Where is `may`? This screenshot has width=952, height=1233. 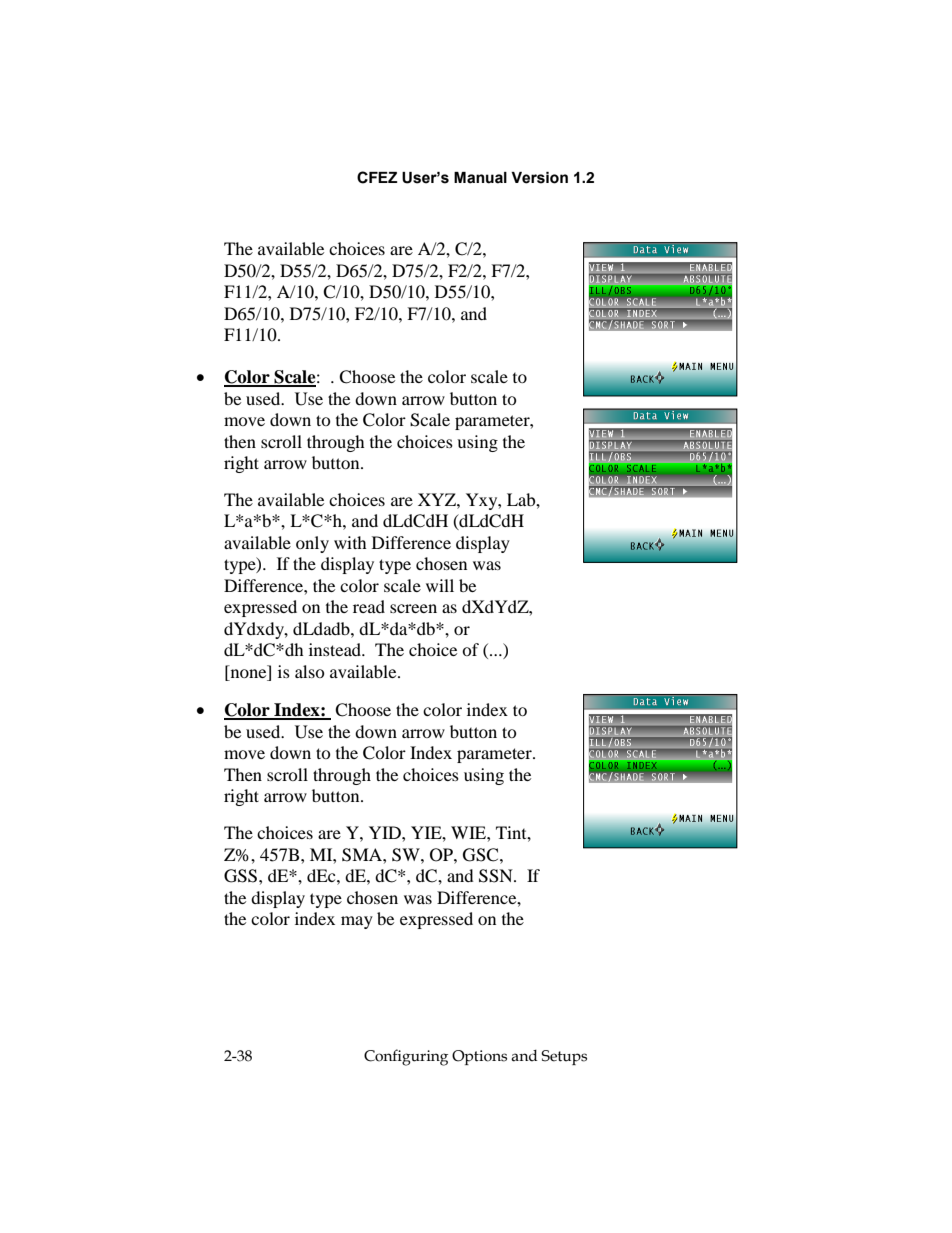
may is located at coordinates (357, 922).
